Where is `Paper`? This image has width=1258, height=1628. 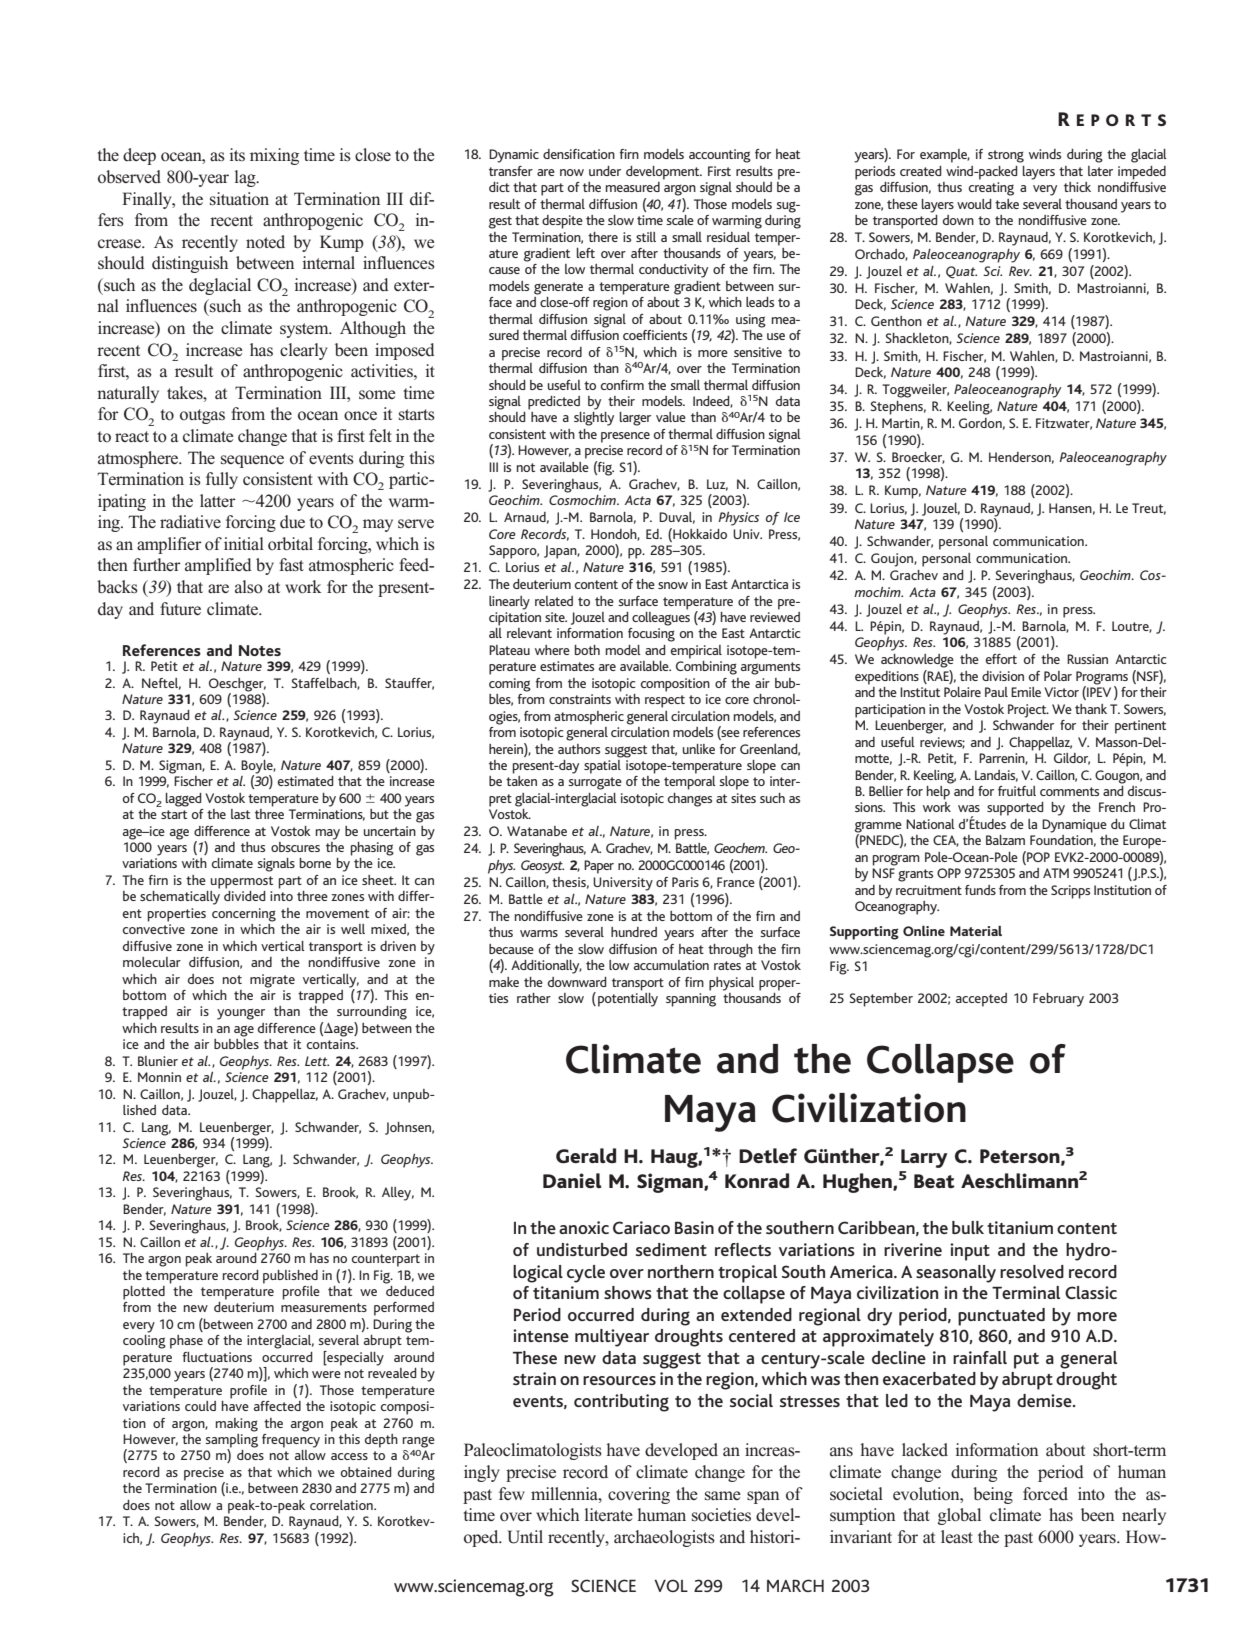 Paper is located at coordinates (599, 867).
